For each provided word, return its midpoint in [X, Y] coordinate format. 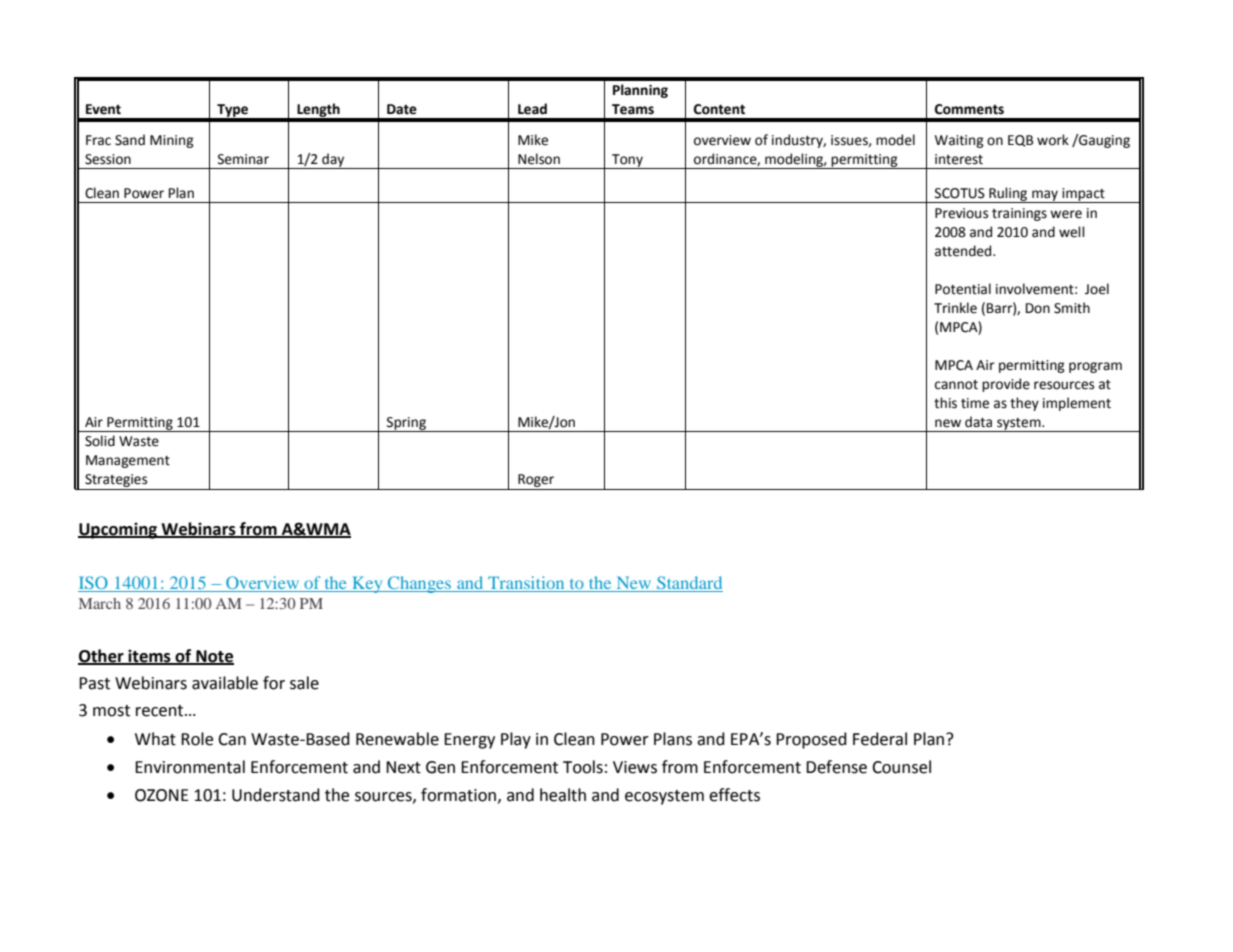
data [978, 422]
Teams [633, 109]
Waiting [959, 141]
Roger [536, 482]
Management [128, 461]
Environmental [190, 767]
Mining [172, 141]
